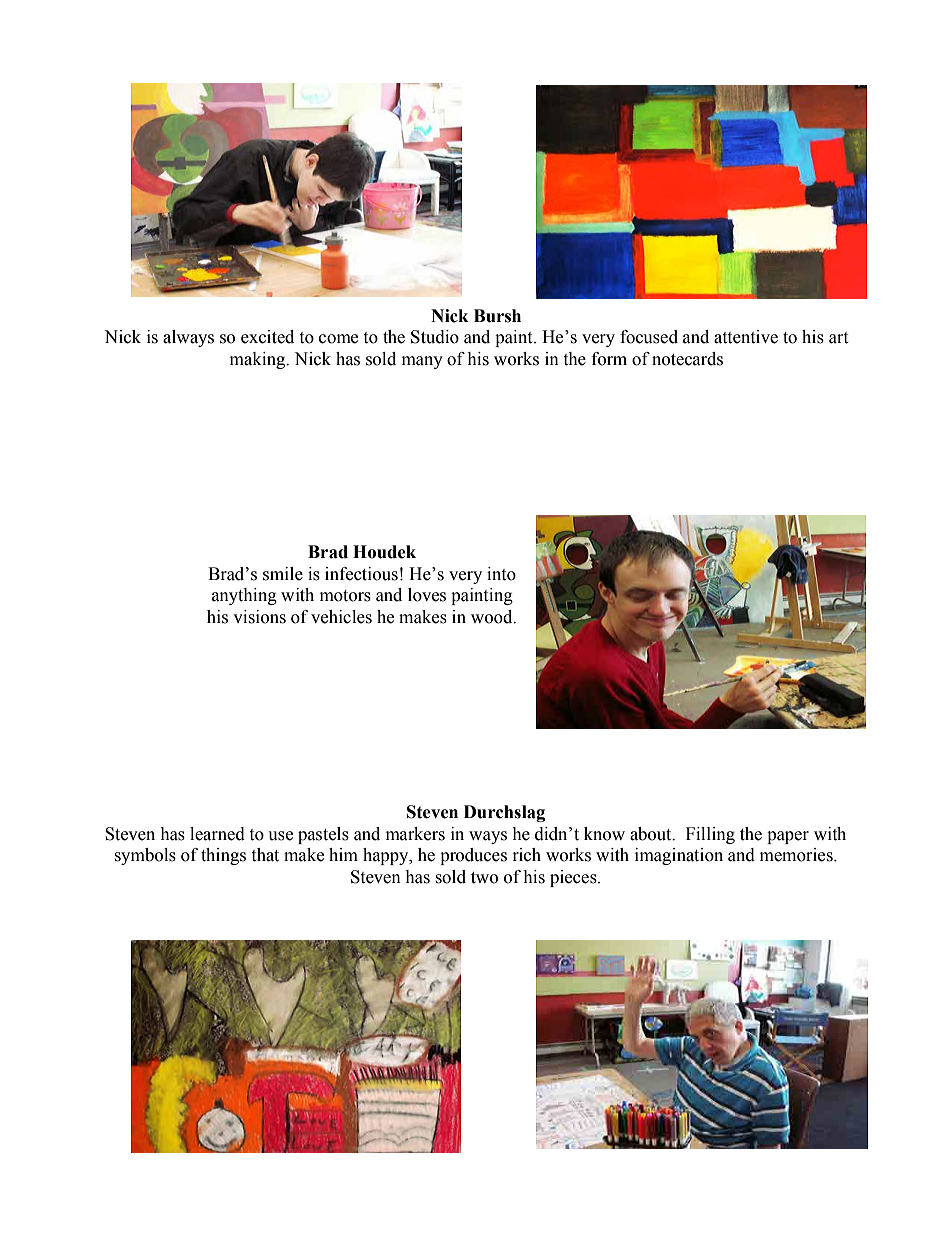 The image size is (952, 1233). Describe the element at coordinates (501, 574) in the image. I see `into` at that location.
